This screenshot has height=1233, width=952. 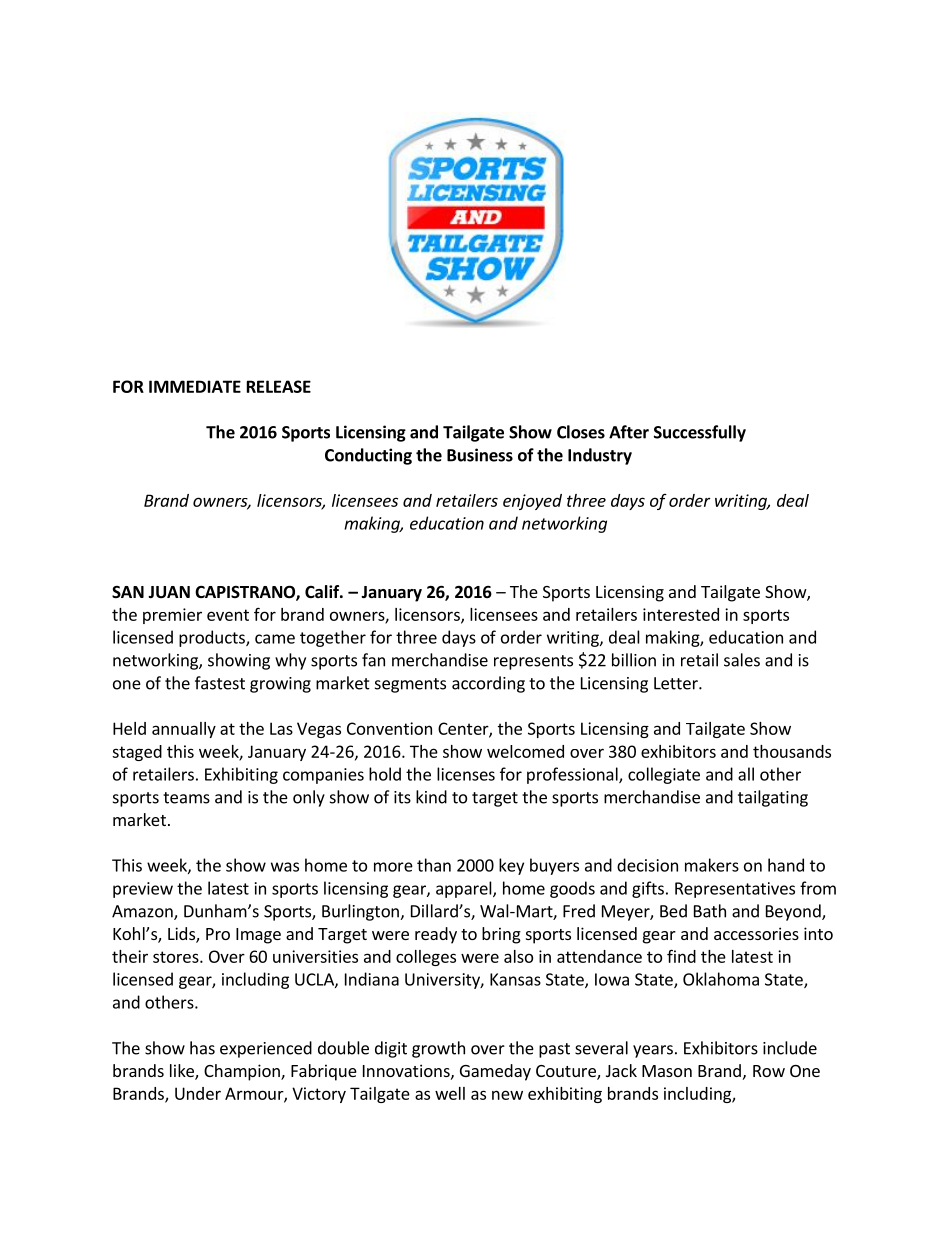 What do you see at coordinates (195, 386) in the screenshot?
I see `IMMEDIATE` at bounding box center [195, 386].
